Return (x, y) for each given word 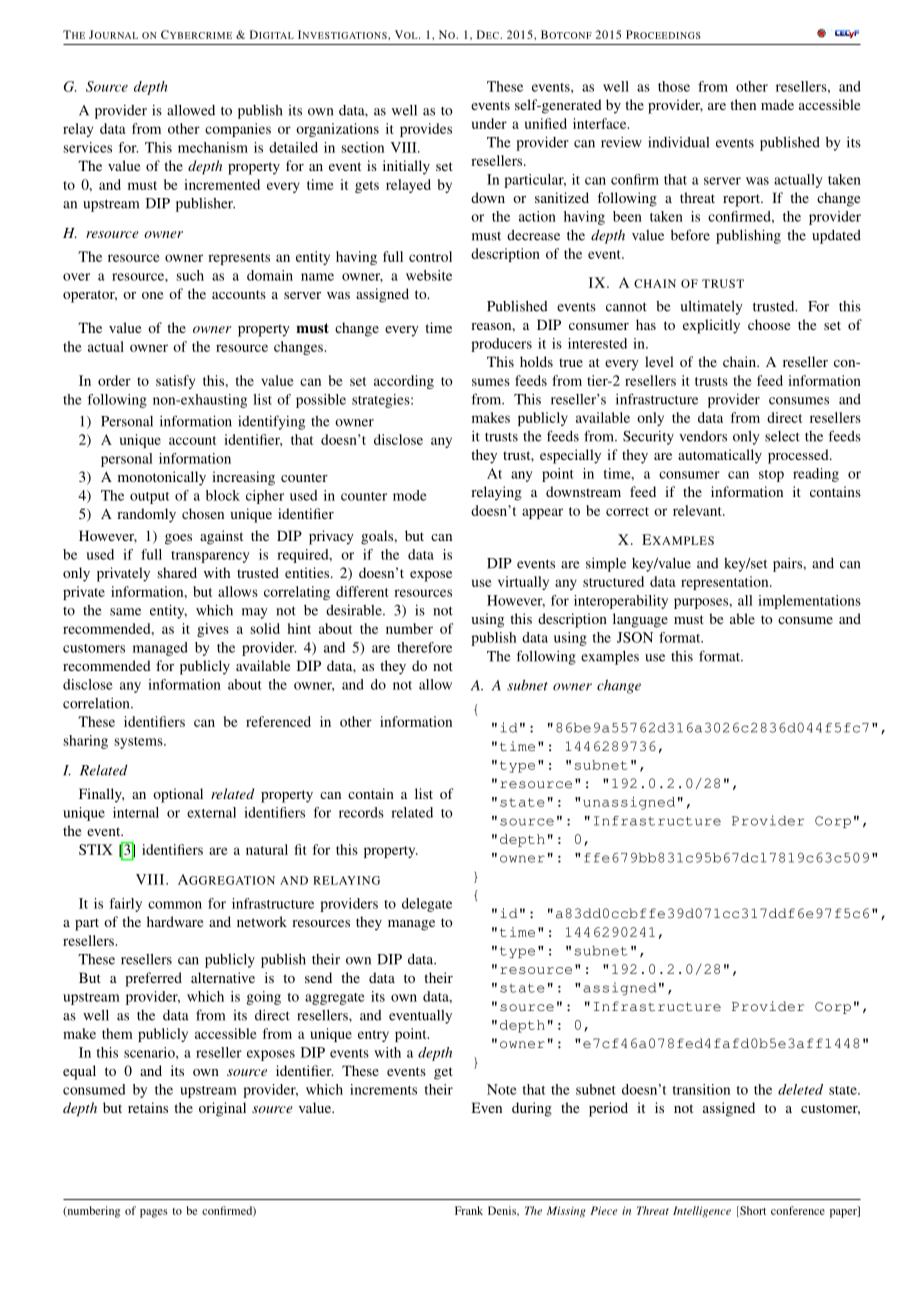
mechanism (213, 147)
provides (426, 130)
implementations (809, 602)
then (743, 104)
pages (154, 1213)
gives (213, 630)
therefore (424, 647)
